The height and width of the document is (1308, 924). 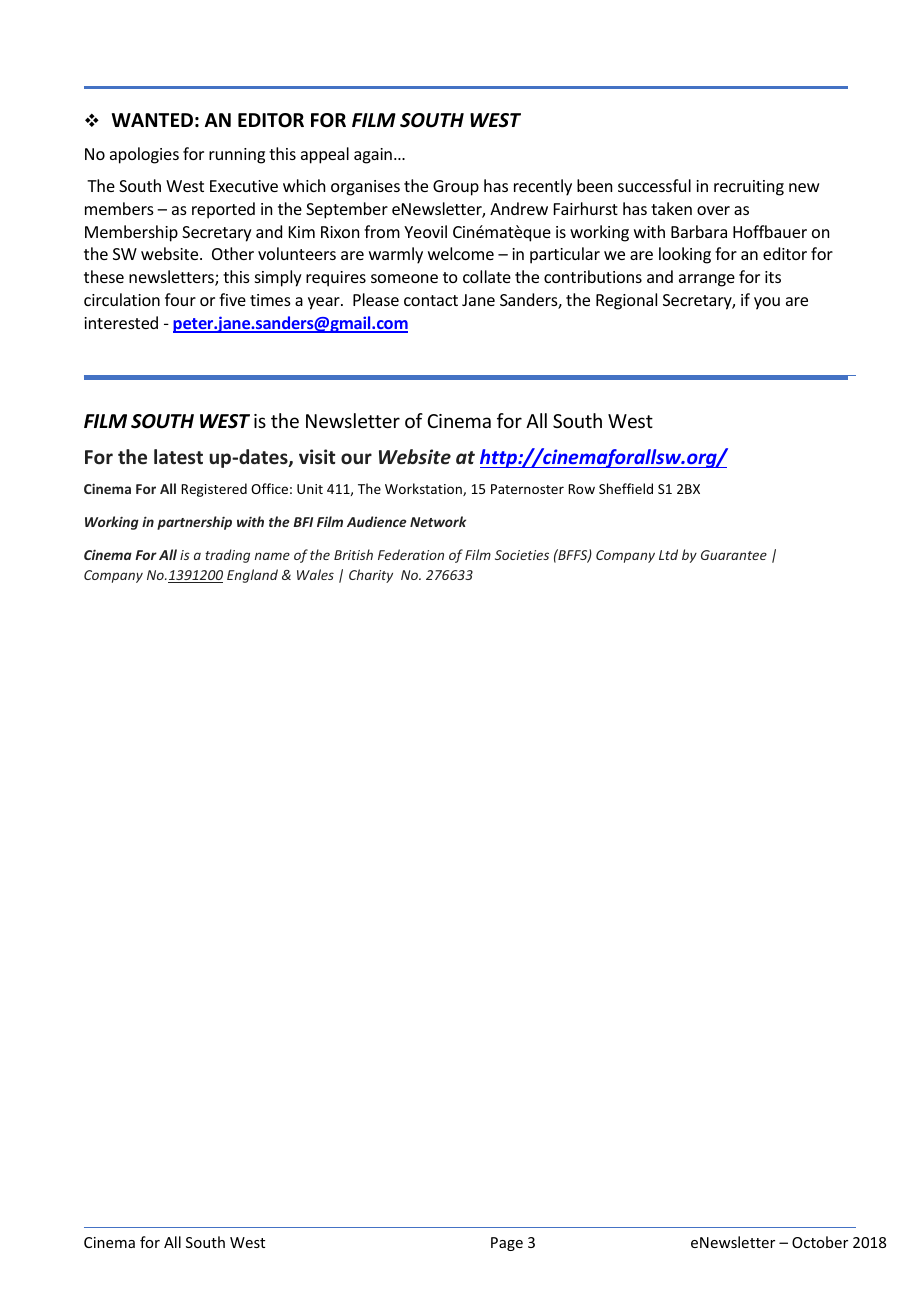 What do you see at coordinates (252, 576) in the document?
I see `England` at bounding box center [252, 576].
